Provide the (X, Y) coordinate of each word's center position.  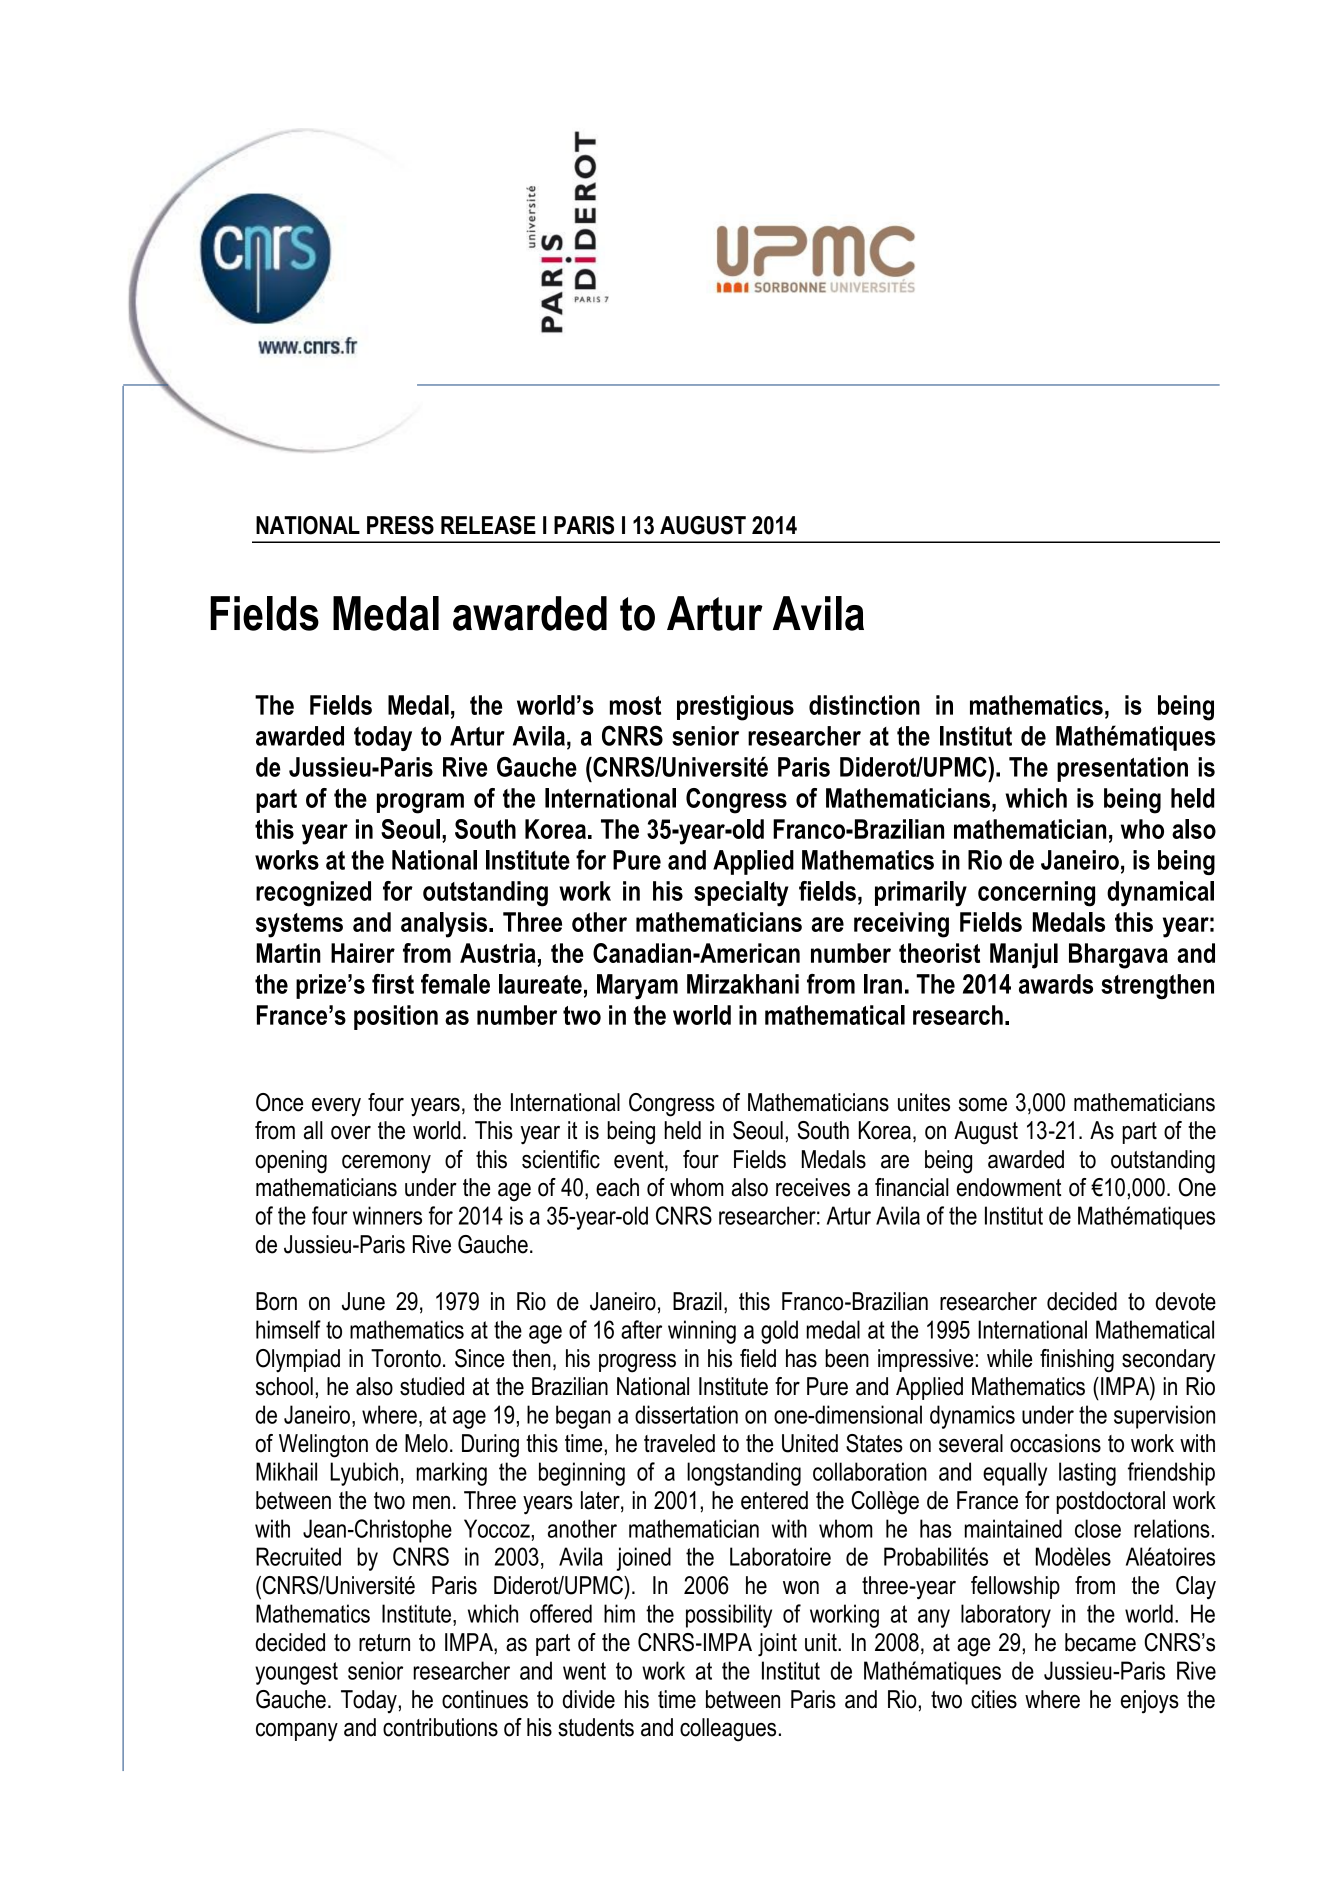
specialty (741, 894)
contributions (440, 1727)
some (983, 1105)
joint (777, 1645)
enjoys (1150, 1702)
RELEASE (488, 525)
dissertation (686, 1414)
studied (432, 1386)
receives (813, 1187)
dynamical (1160, 894)
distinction (864, 705)
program (420, 803)
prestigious (735, 708)
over (351, 1133)
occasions (1055, 1443)
